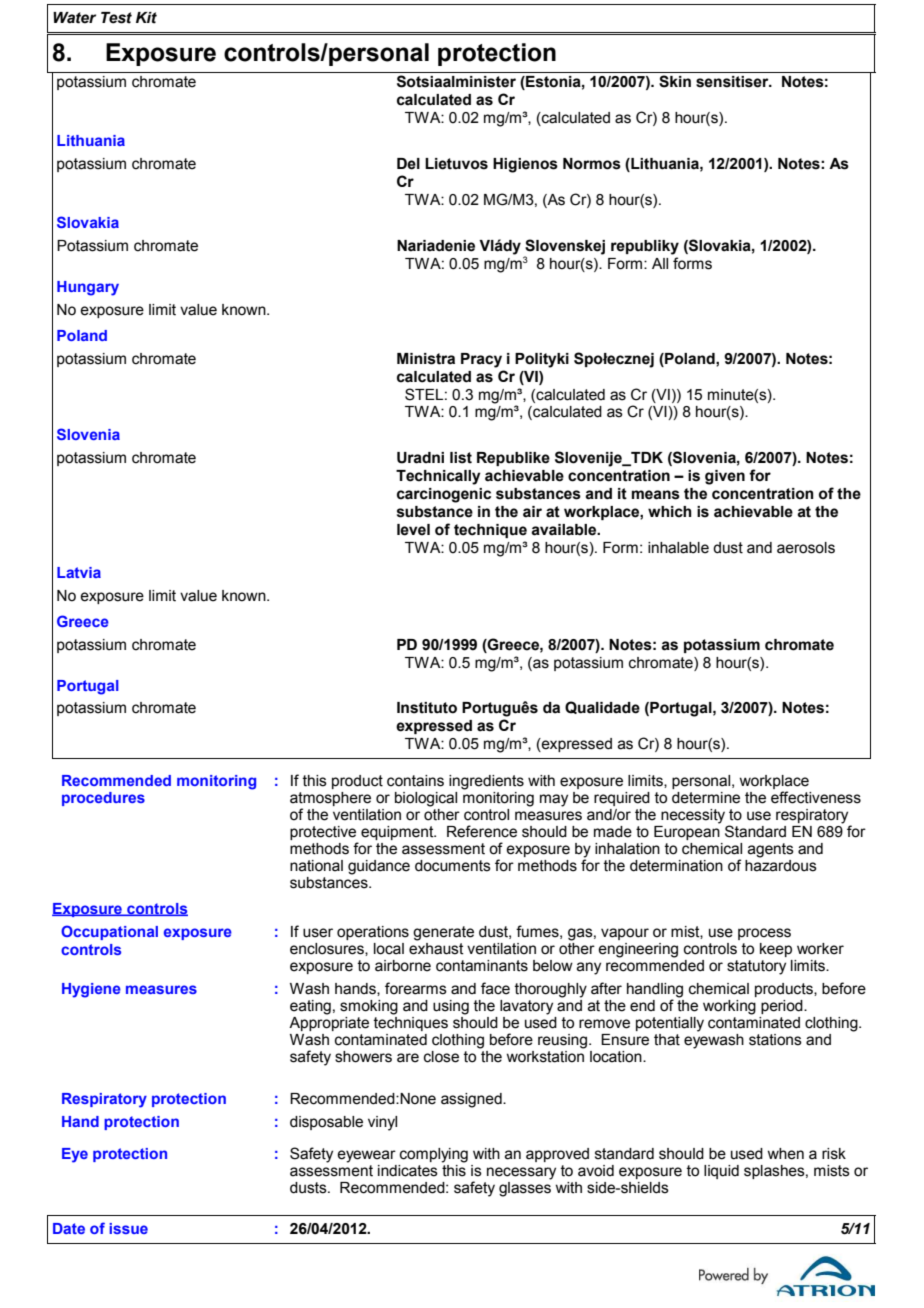  What do you see at coordinates (408, 164) in the screenshot?
I see `Del` at bounding box center [408, 164].
